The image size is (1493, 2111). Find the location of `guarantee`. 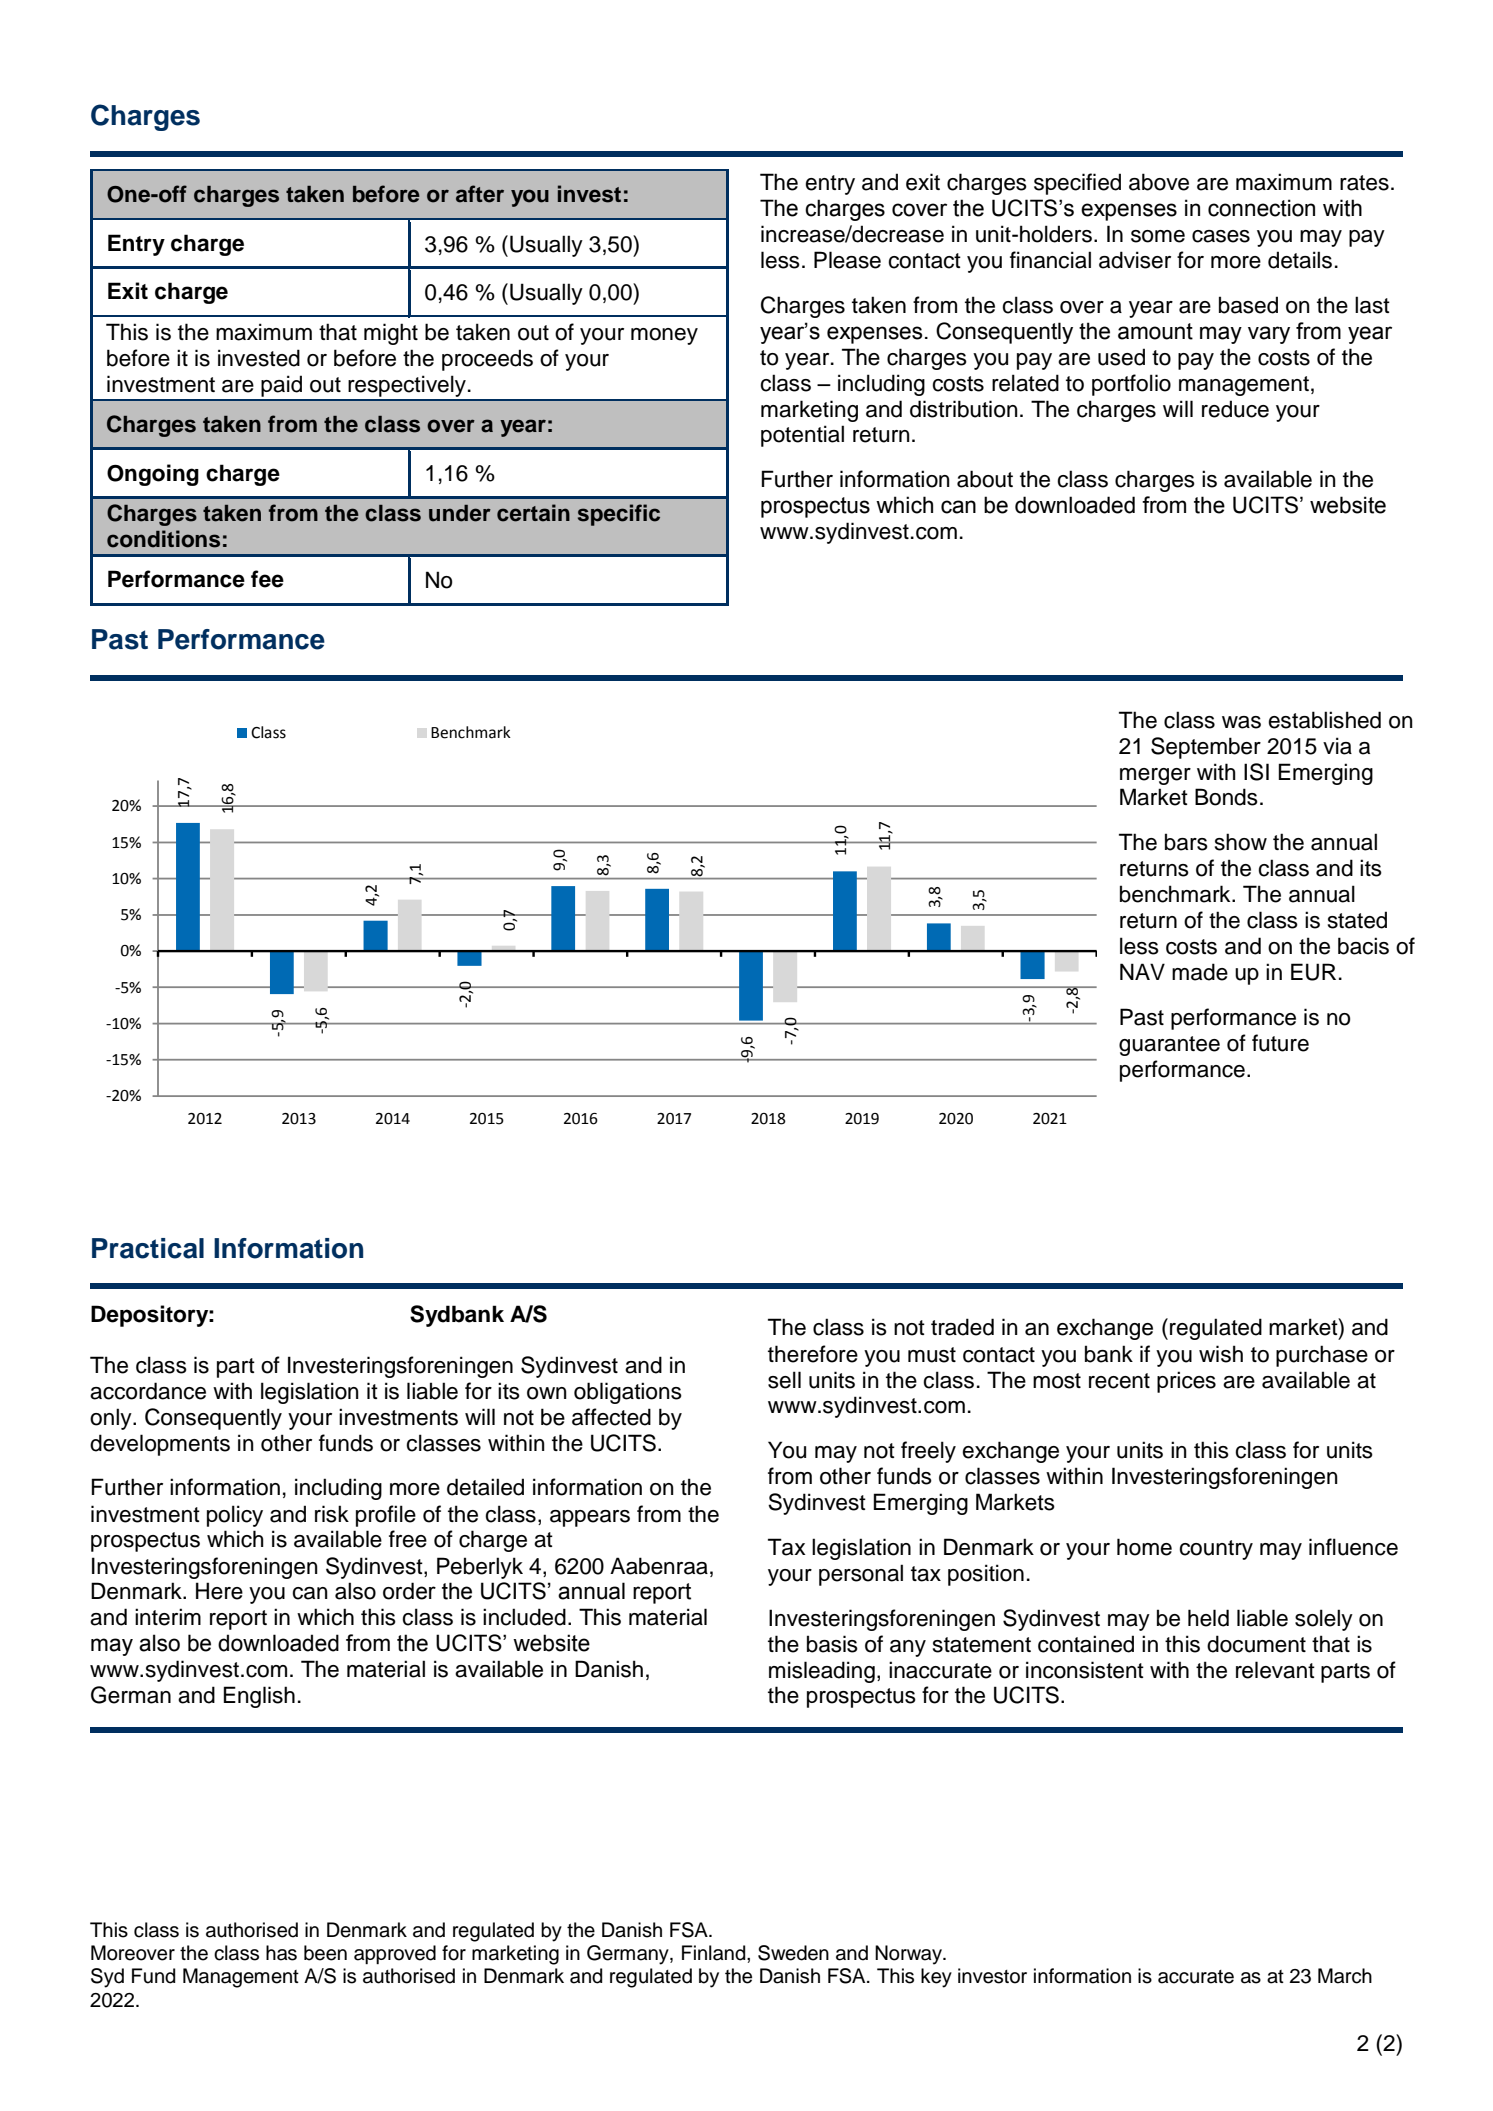

guarantee is located at coordinates (1169, 1046).
